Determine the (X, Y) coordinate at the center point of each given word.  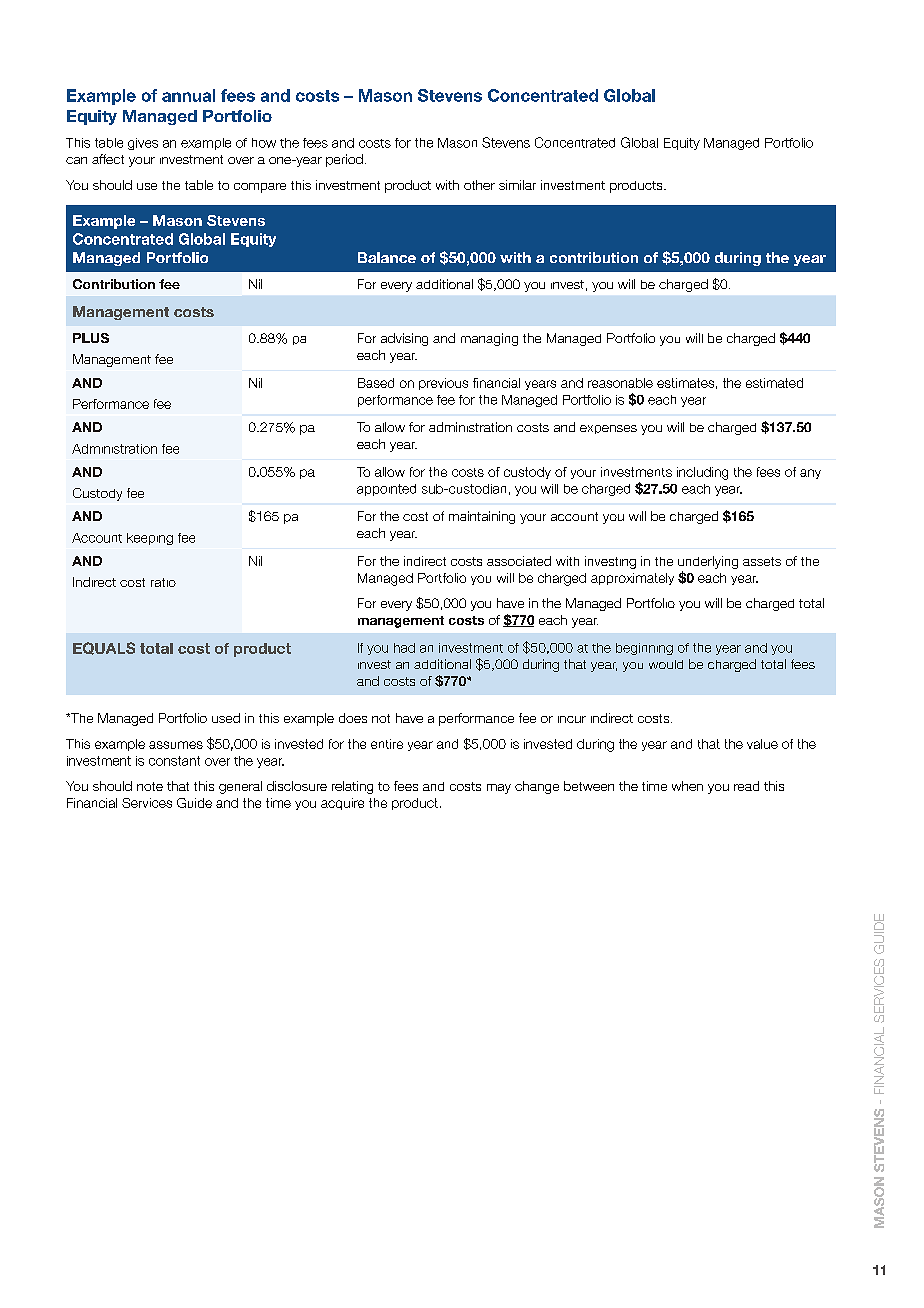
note (150, 786)
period (344, 160)
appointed (386, 490)
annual (188, 95)
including (702, 473)
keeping (150, 539)
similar (517, 185)
